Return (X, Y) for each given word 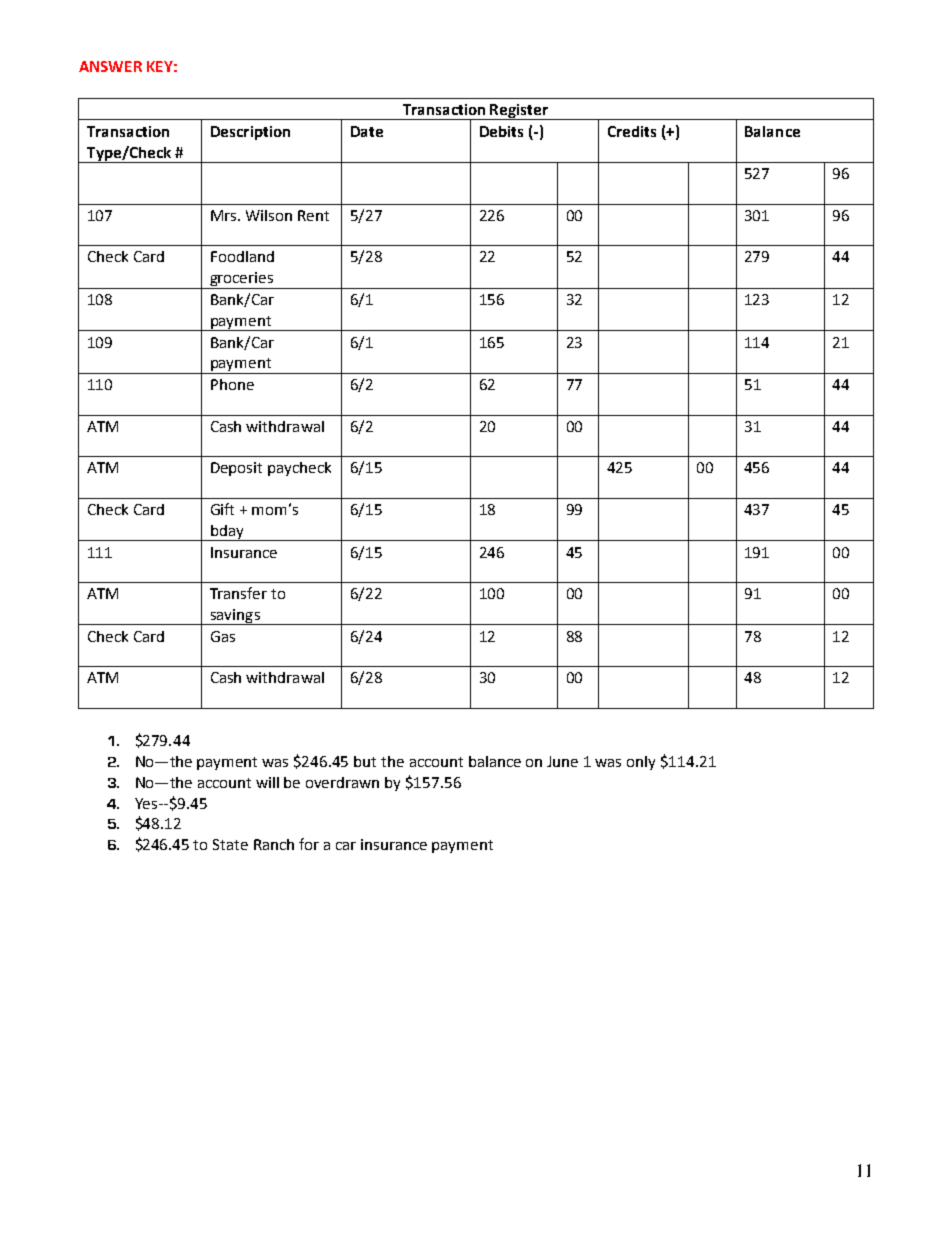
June (562, 761)
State (230, 844)
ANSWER (110, 66)
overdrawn (342, 782)
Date (367, 131)
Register (520, 112)
